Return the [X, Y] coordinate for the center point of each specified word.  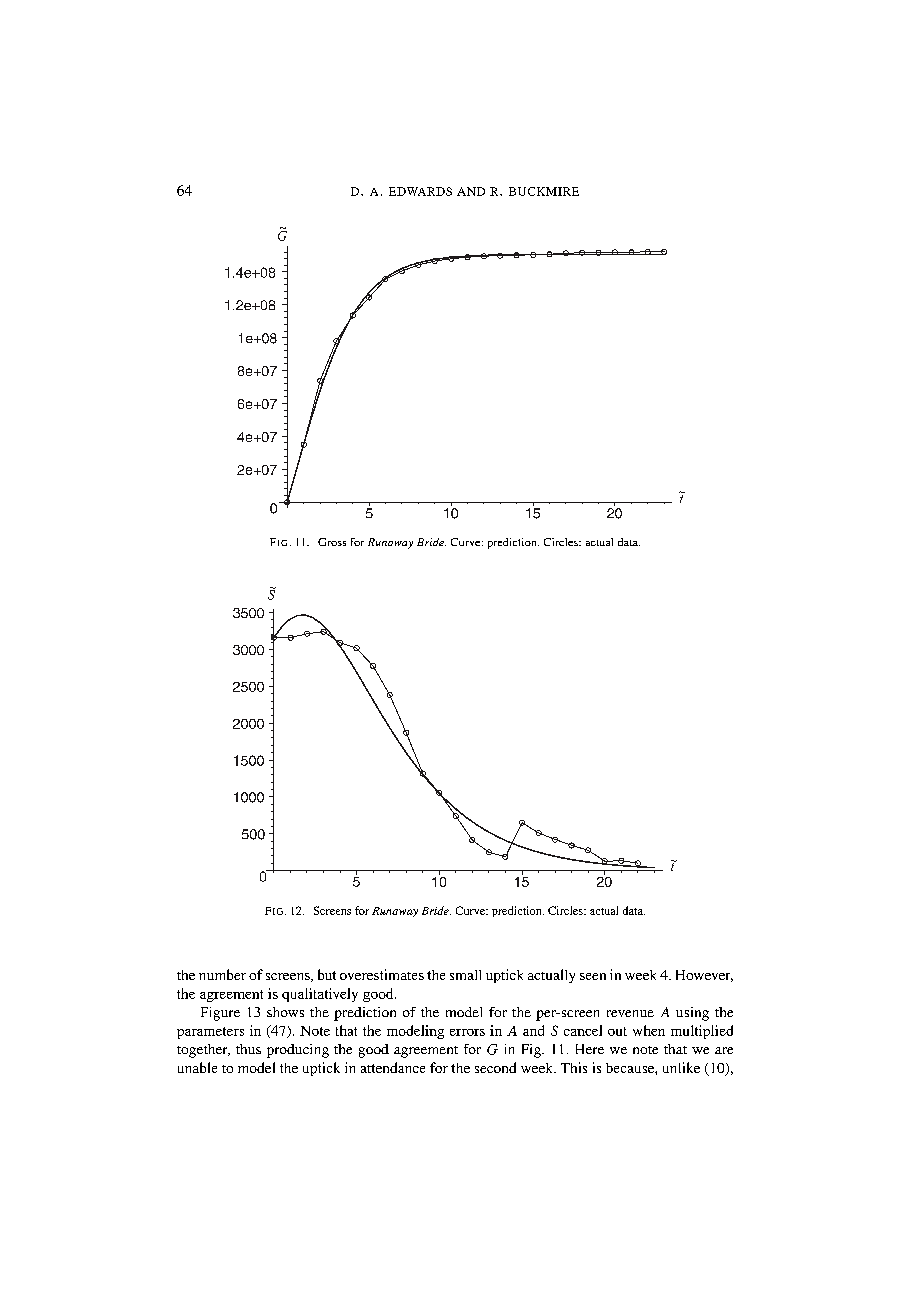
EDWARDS [420, 191]
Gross [332, 542]
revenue [630, 1013]
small [465, 975]
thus [248, 1049]
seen [593, 976]
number [222, 974]
